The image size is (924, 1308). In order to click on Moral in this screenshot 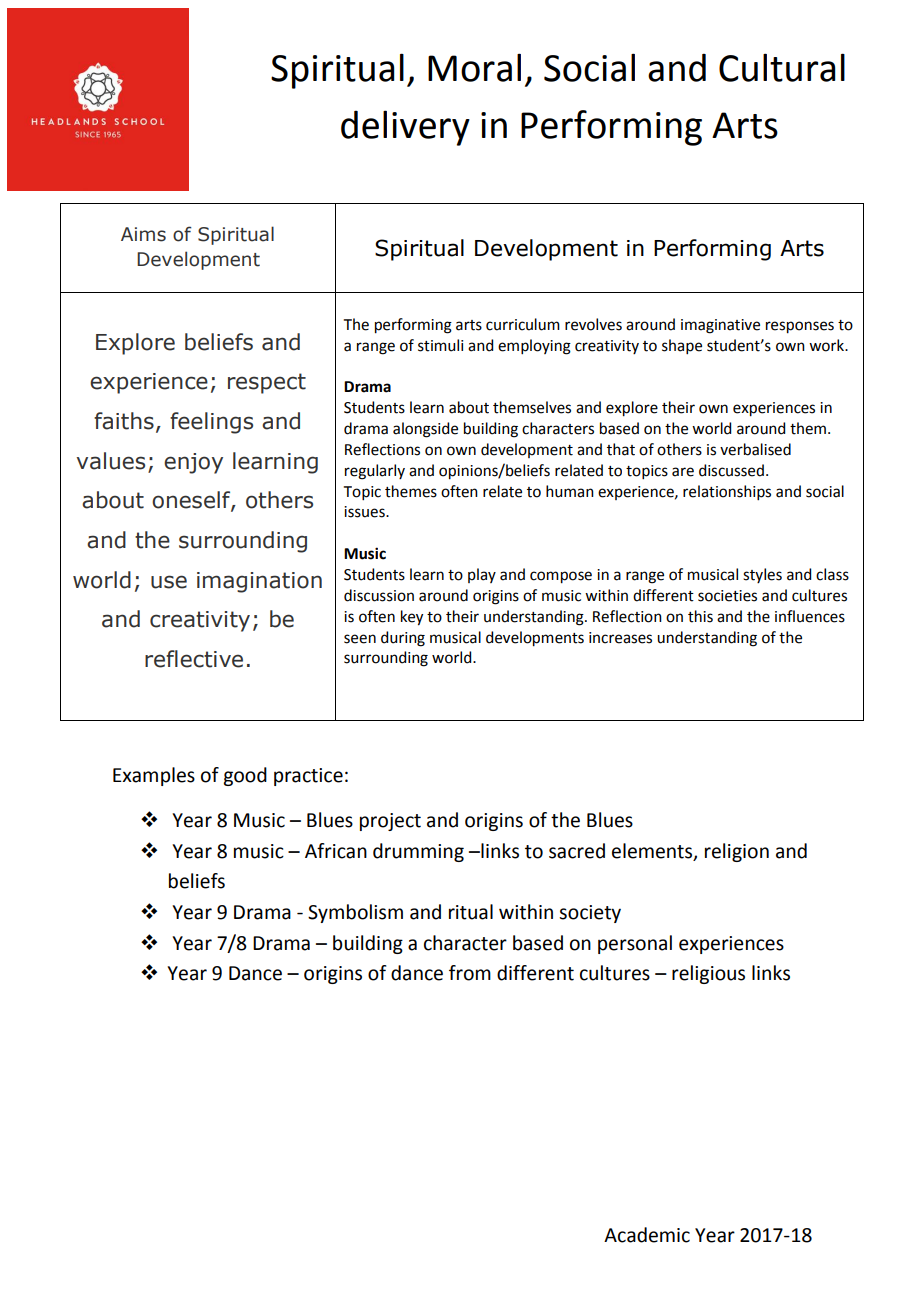, I will do `click(474, 67)`.
